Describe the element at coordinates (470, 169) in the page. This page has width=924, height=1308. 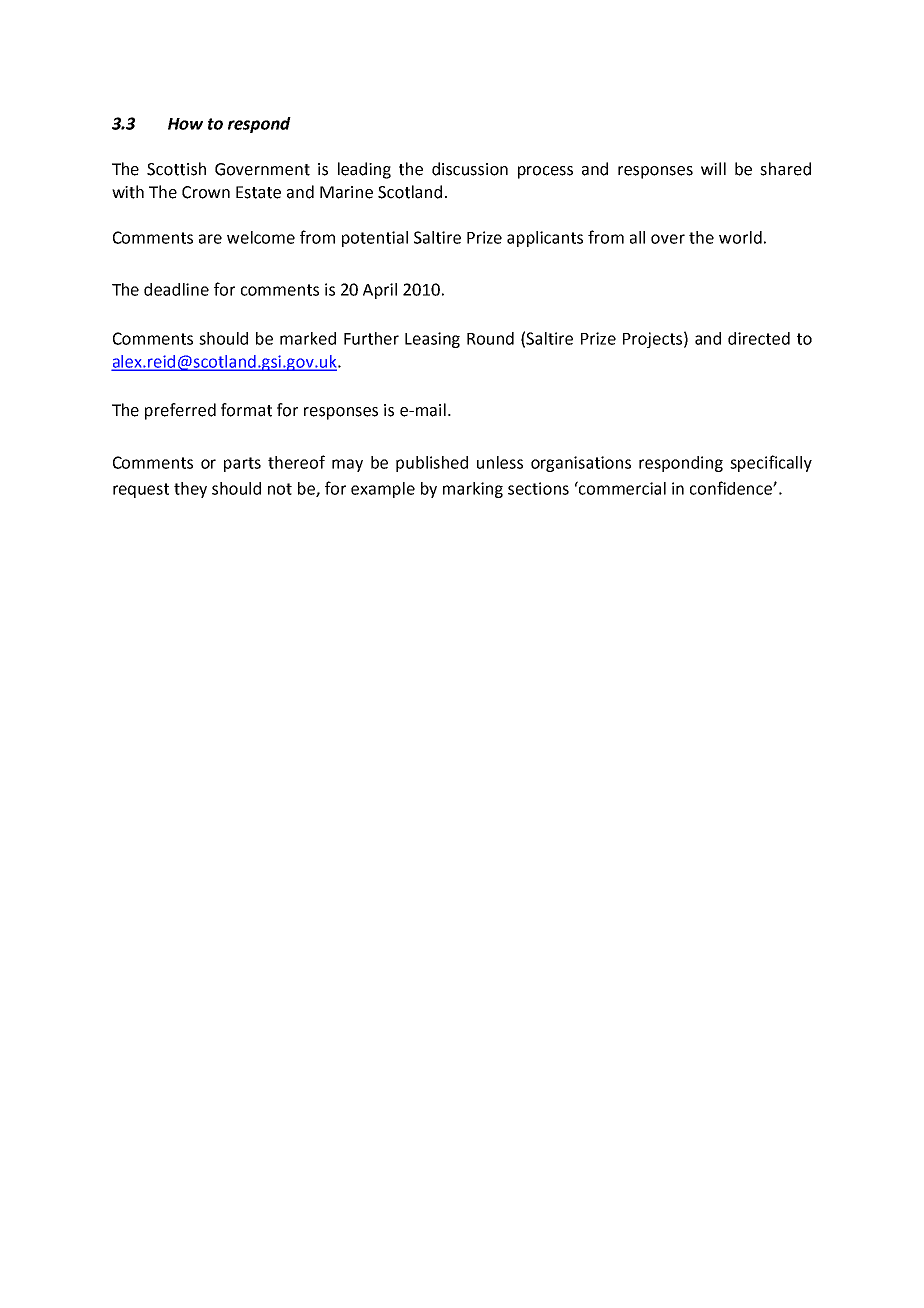
I see `discussion` at that location.
